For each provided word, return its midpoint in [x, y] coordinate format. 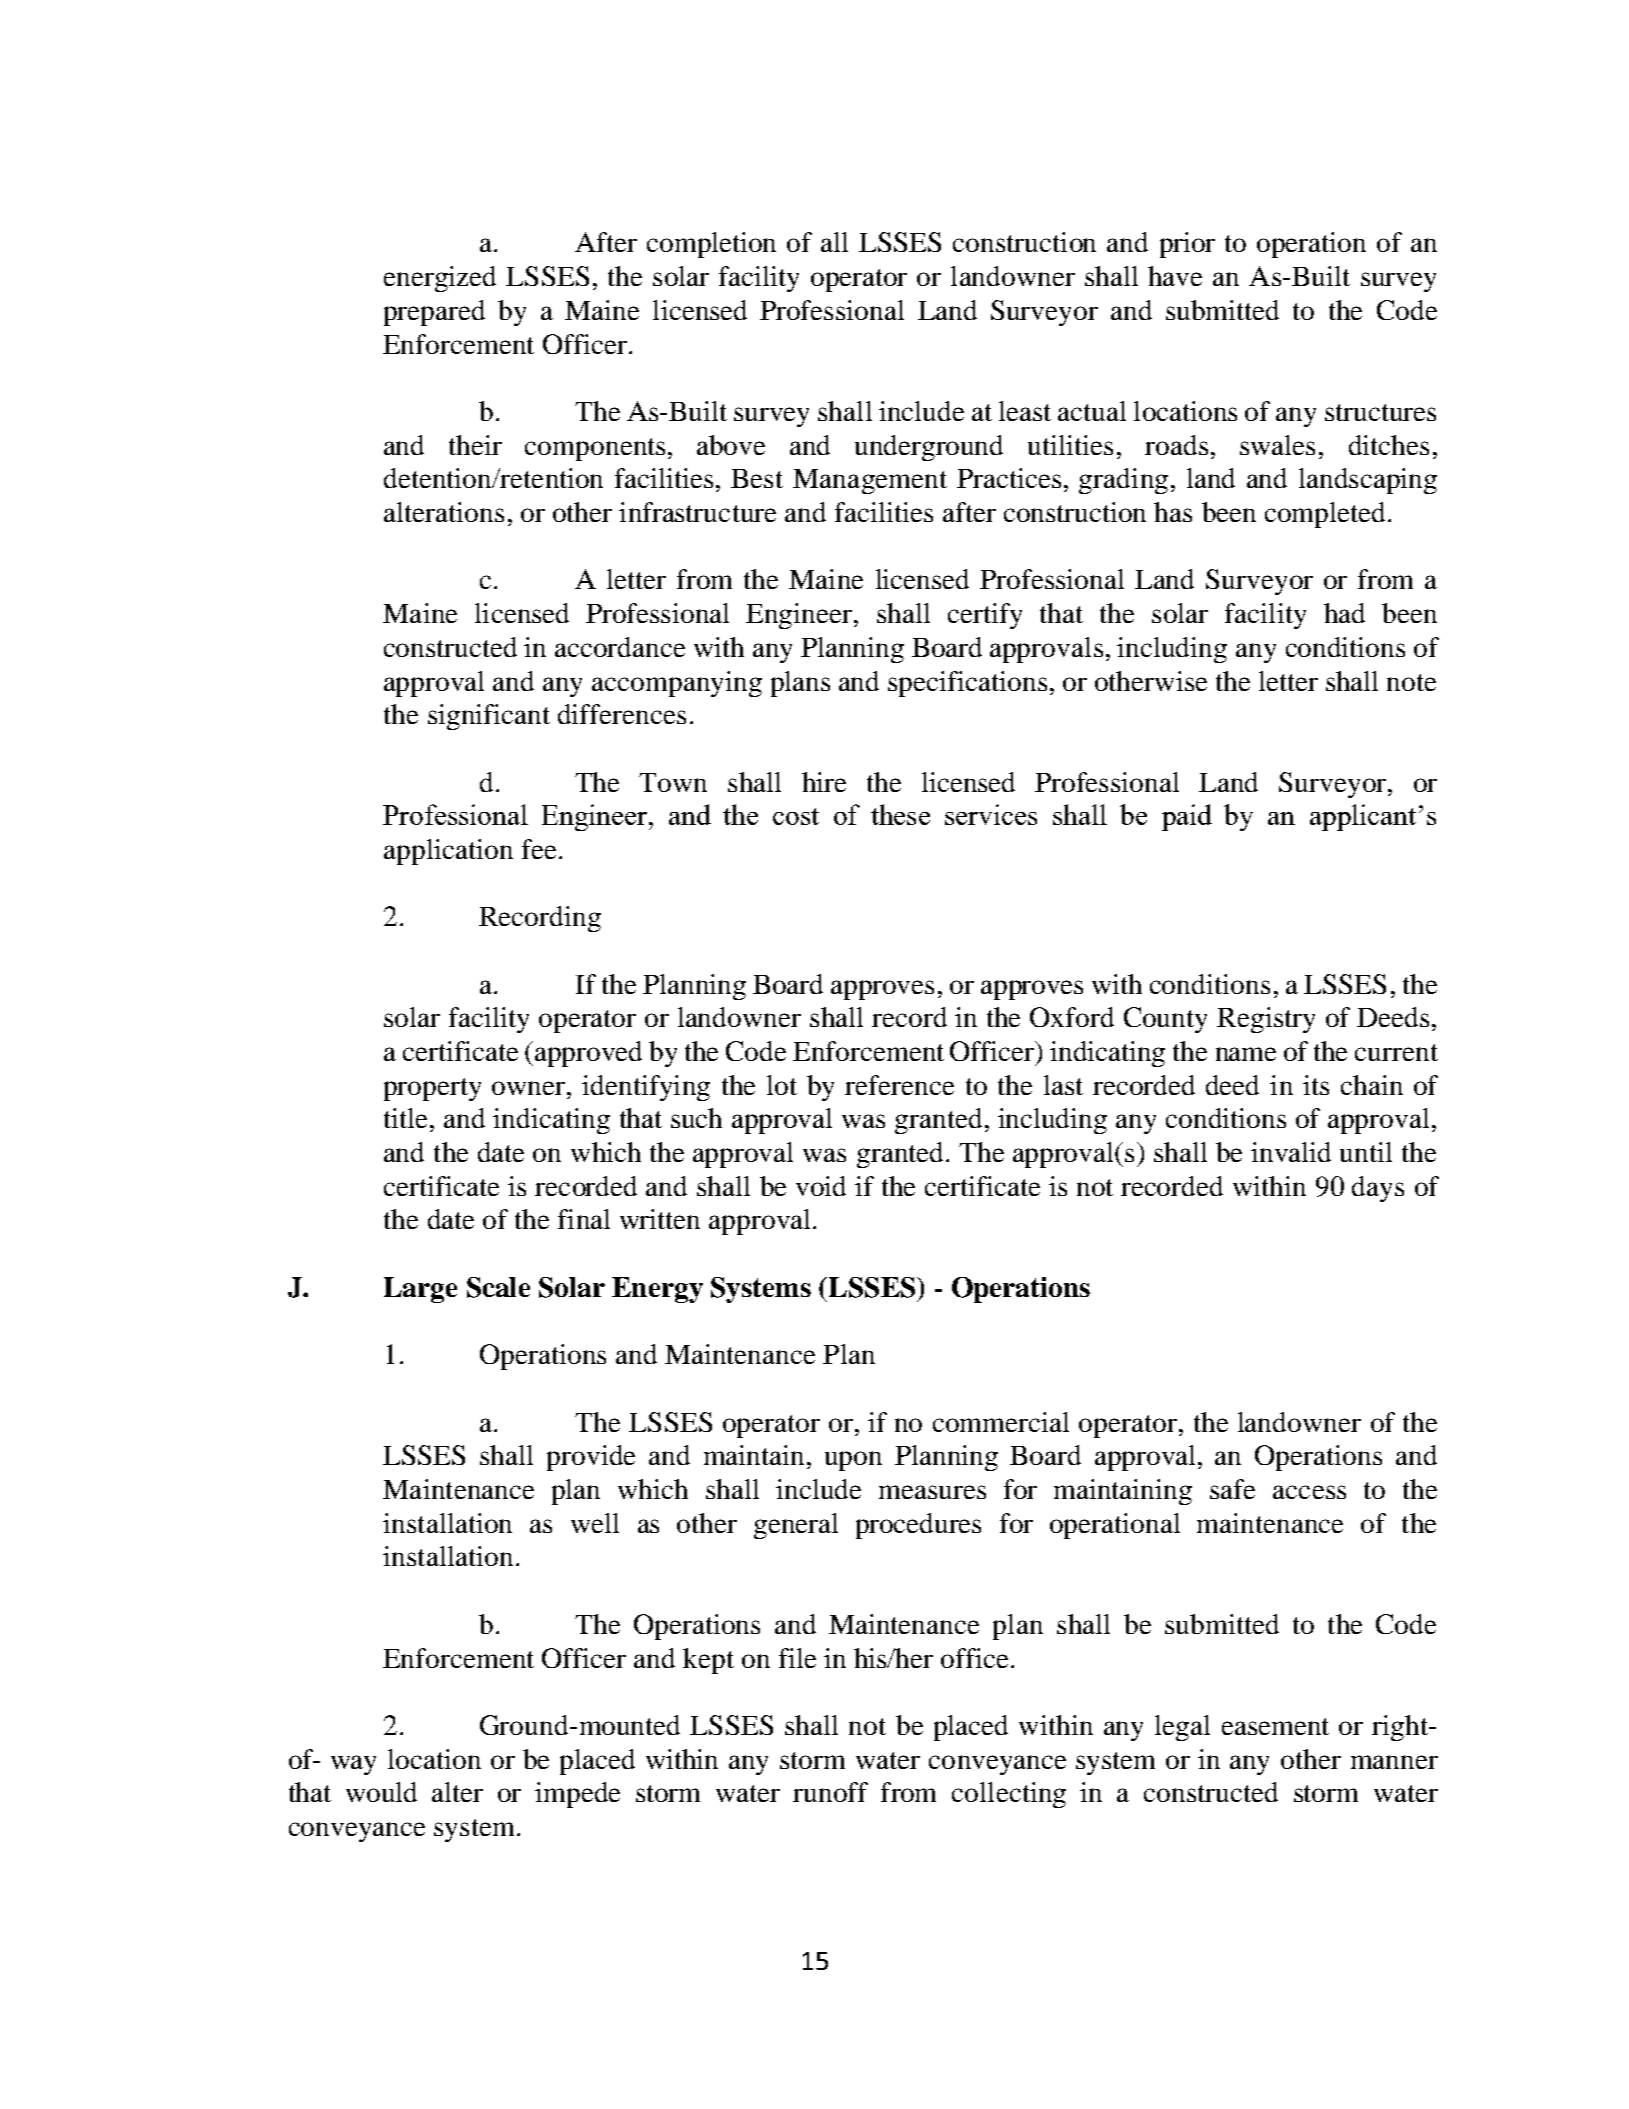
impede [577, 1795]
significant [489, 717]
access [1309, 1492]
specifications [967, 684]
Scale [498, 1287]
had [1344, 613]
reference [899, 1085]
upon [853, 1461]
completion [711, 245]
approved [588, 1054]
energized [440, 279]
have [1175, 276]
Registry [1266, 1020]
